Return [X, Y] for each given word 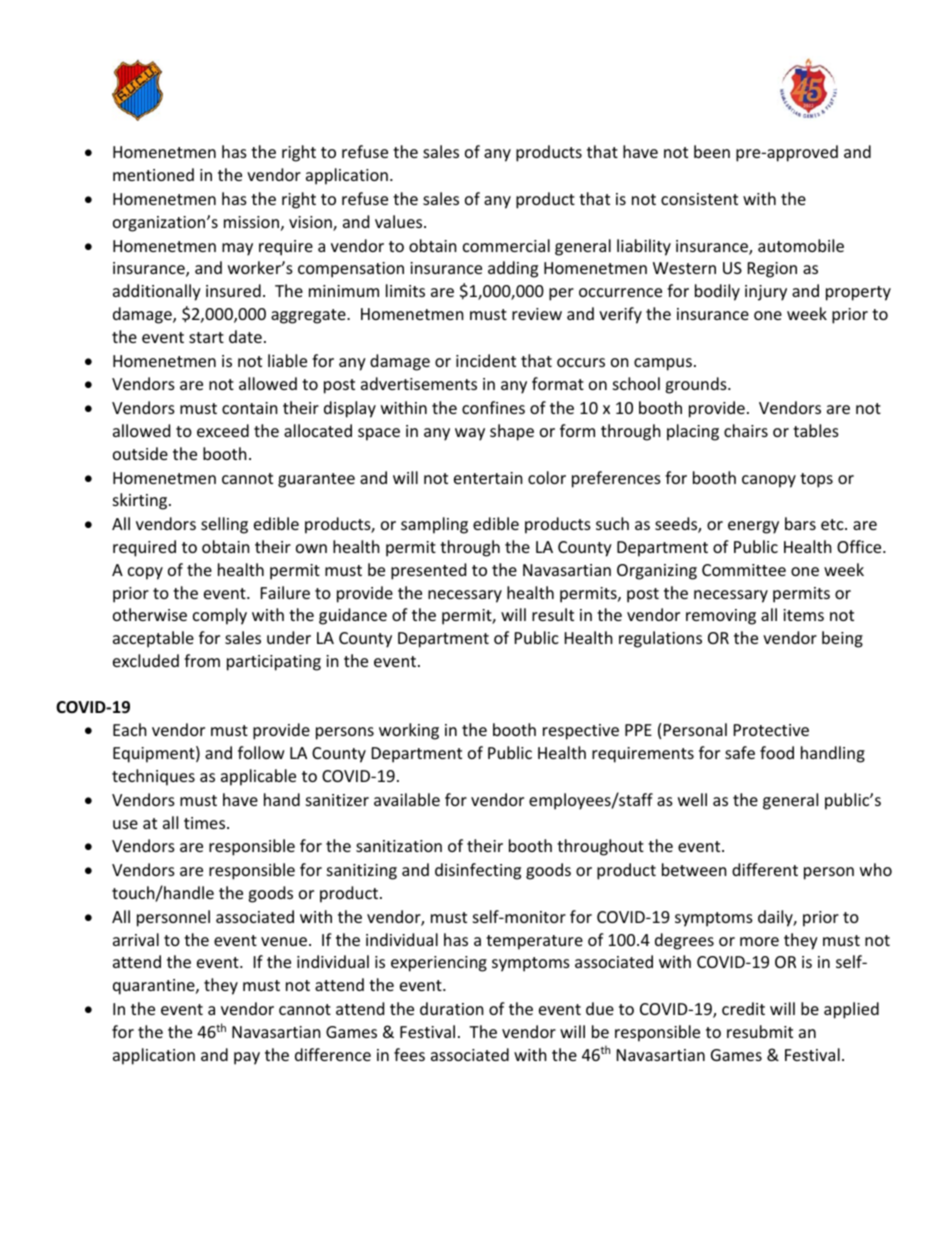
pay [247, 1058]
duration [452, 1008]
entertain [488, 478]
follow [261, 752]
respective [581, 732]
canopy [769, 481]
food [777, 752]
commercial [506, 245]
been [712, 151]
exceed [223, 430]
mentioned [153, 174]
